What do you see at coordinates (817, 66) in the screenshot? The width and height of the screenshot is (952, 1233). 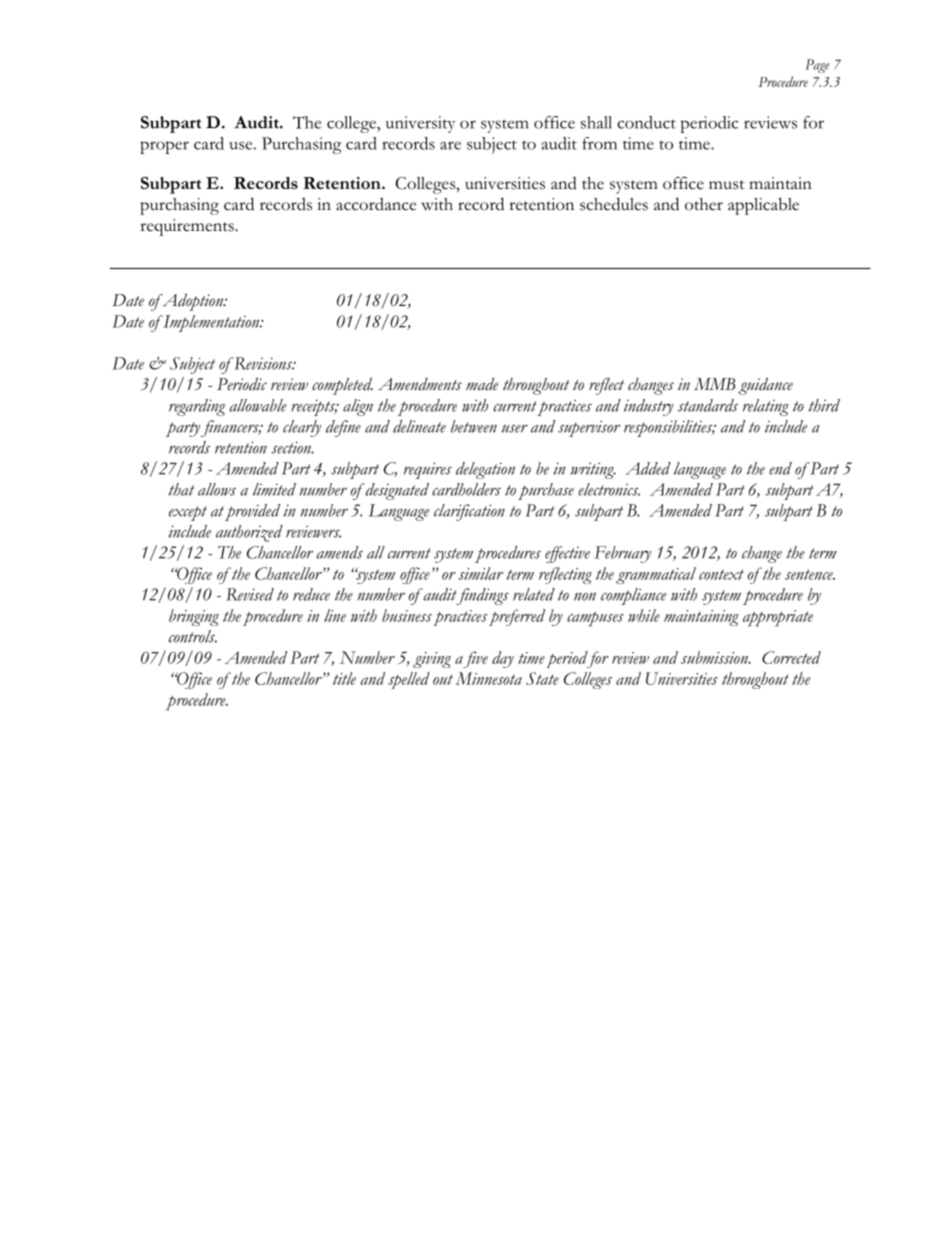 I see `Page` at bounding box center [817, 66].
